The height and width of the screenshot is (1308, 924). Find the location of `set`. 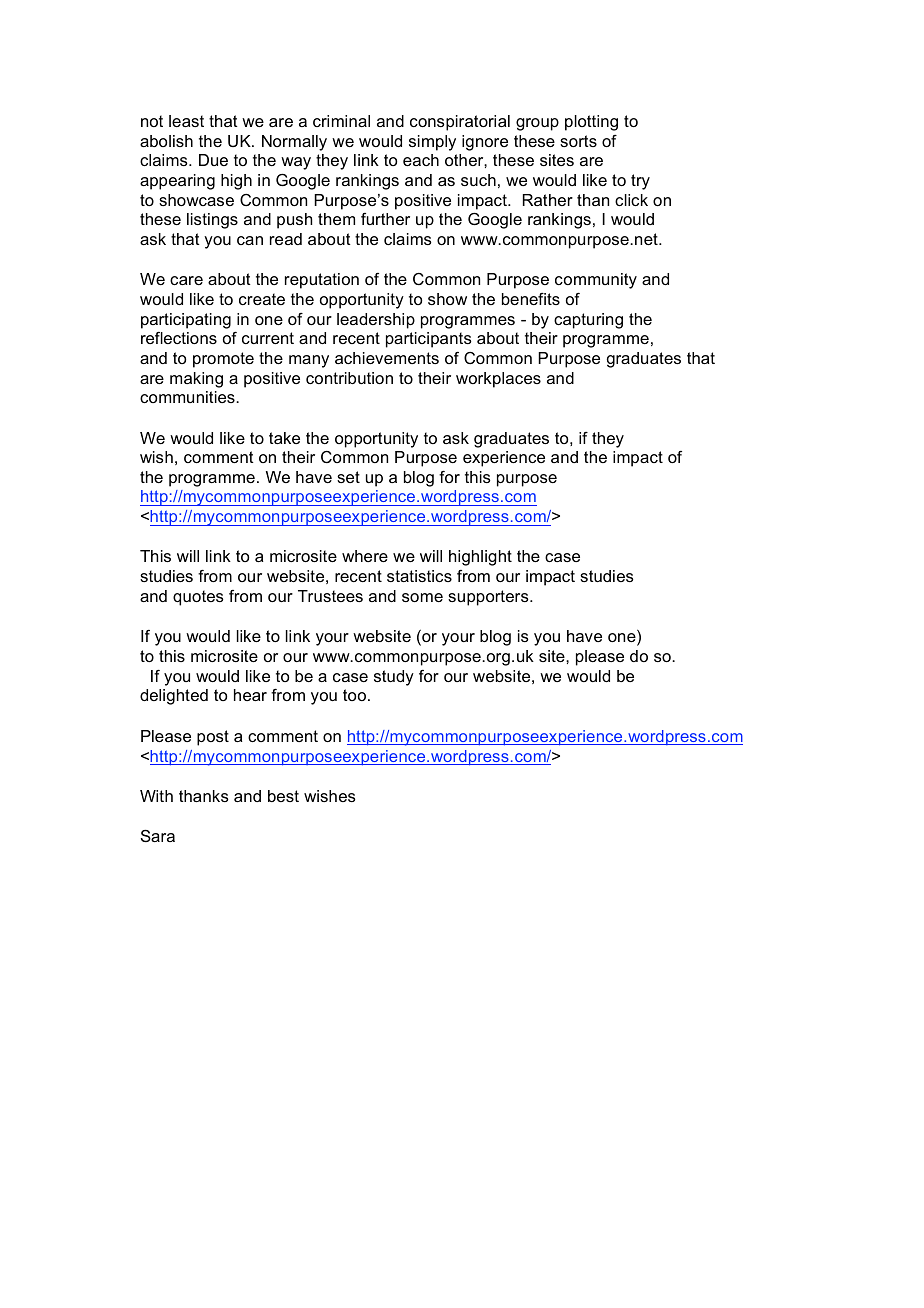

set is located at coordinates (348, 477).
